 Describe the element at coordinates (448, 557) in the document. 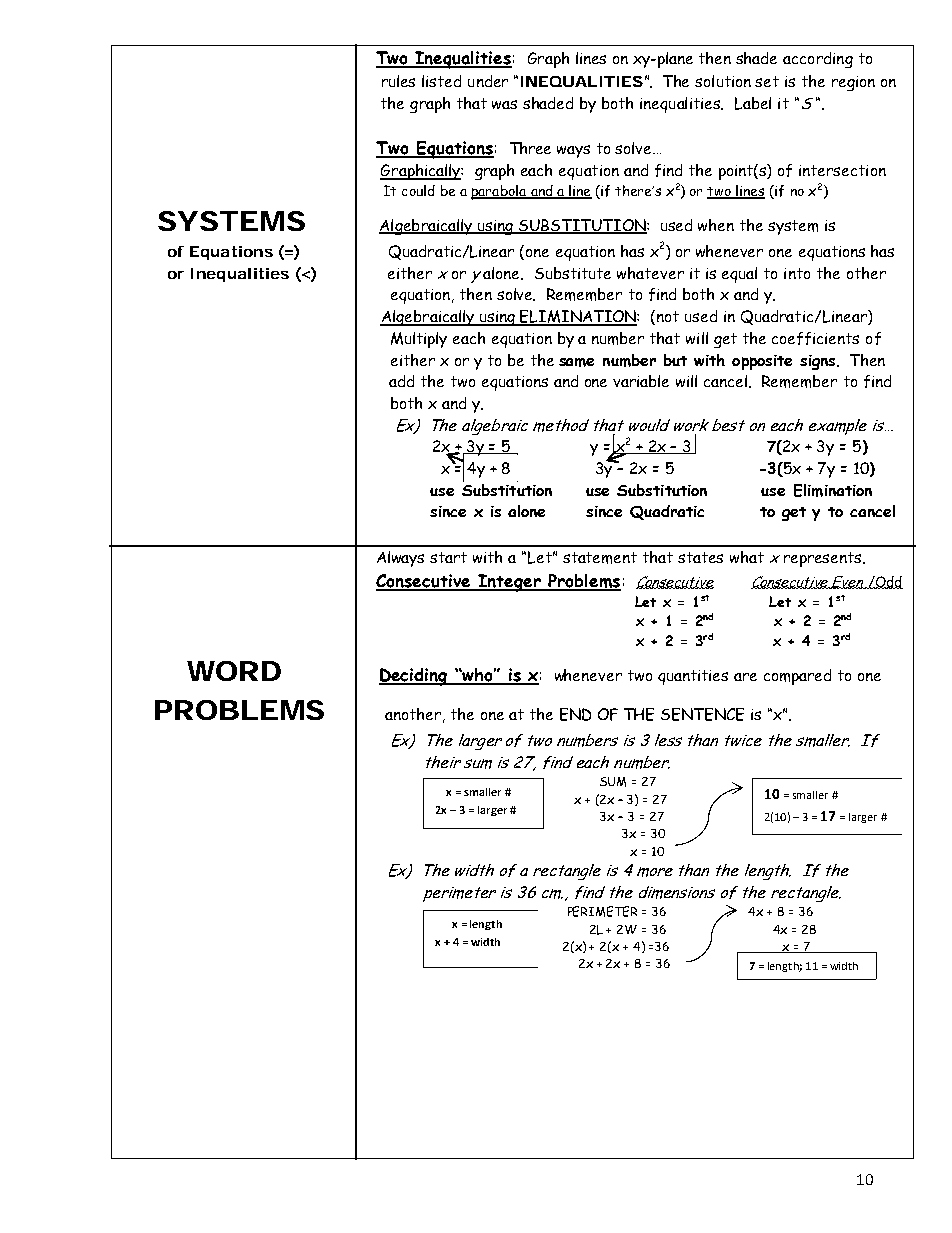

I see `start` at that location.
